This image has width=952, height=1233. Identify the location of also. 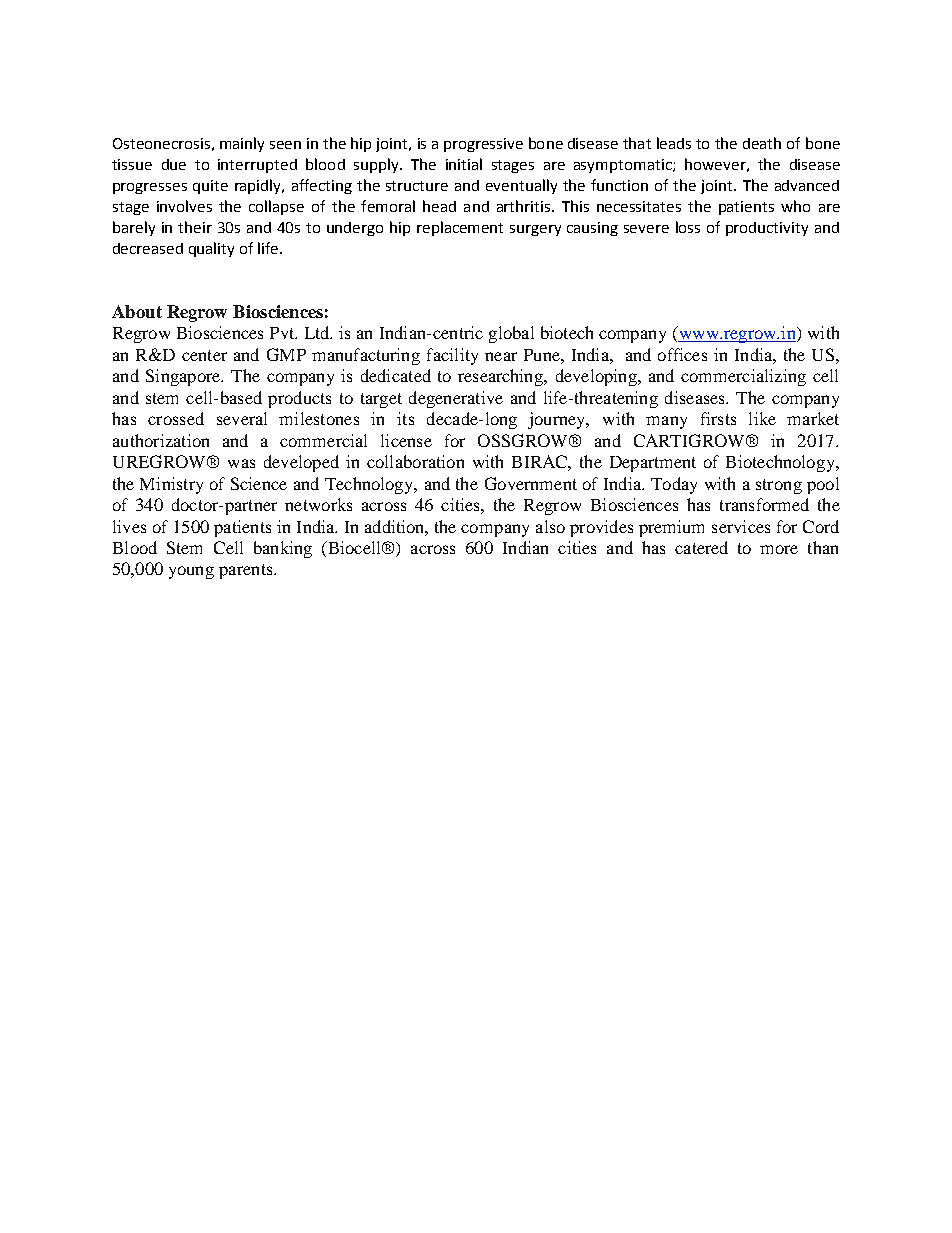
(550, 526).
